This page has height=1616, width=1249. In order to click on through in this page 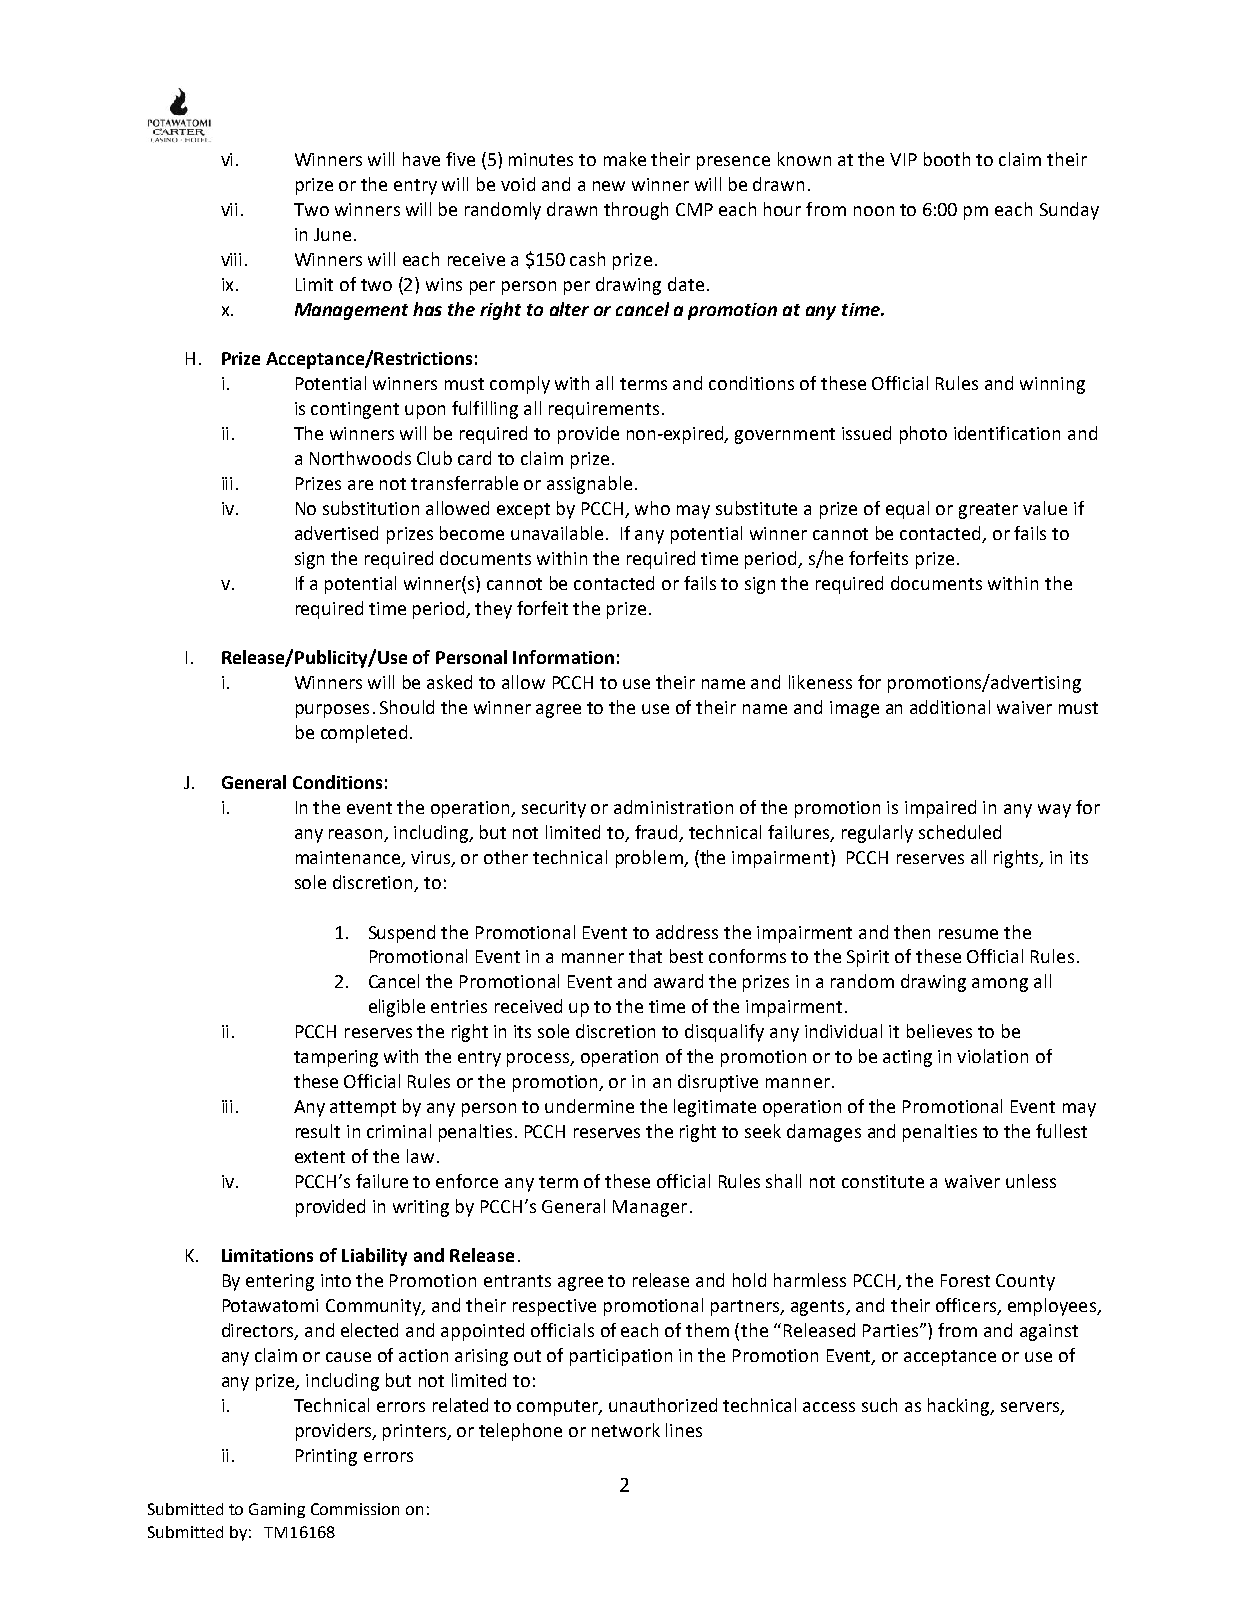, I will do `click(636, 211)`.
